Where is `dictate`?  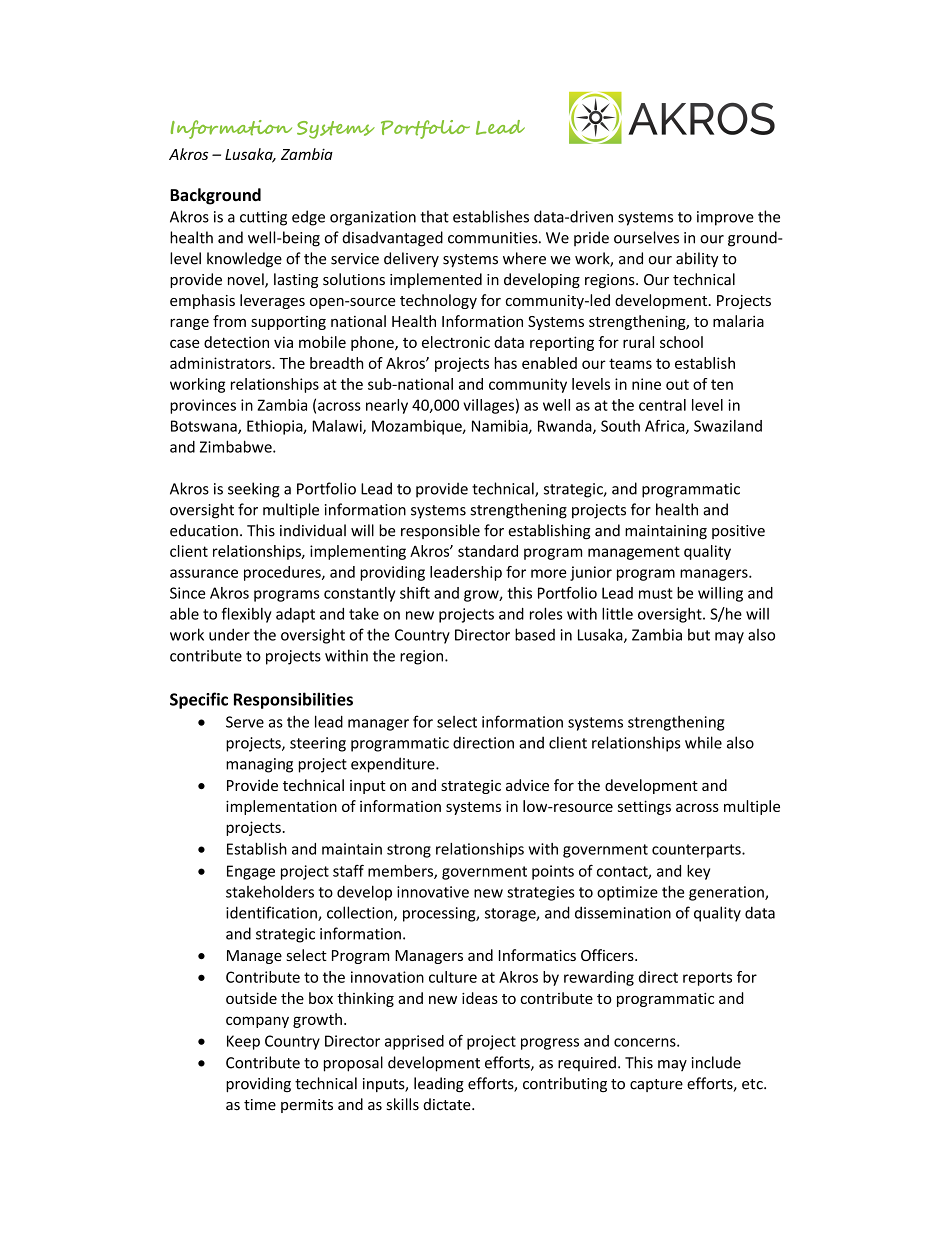
dictate is located at coordinates (448, 1104).
